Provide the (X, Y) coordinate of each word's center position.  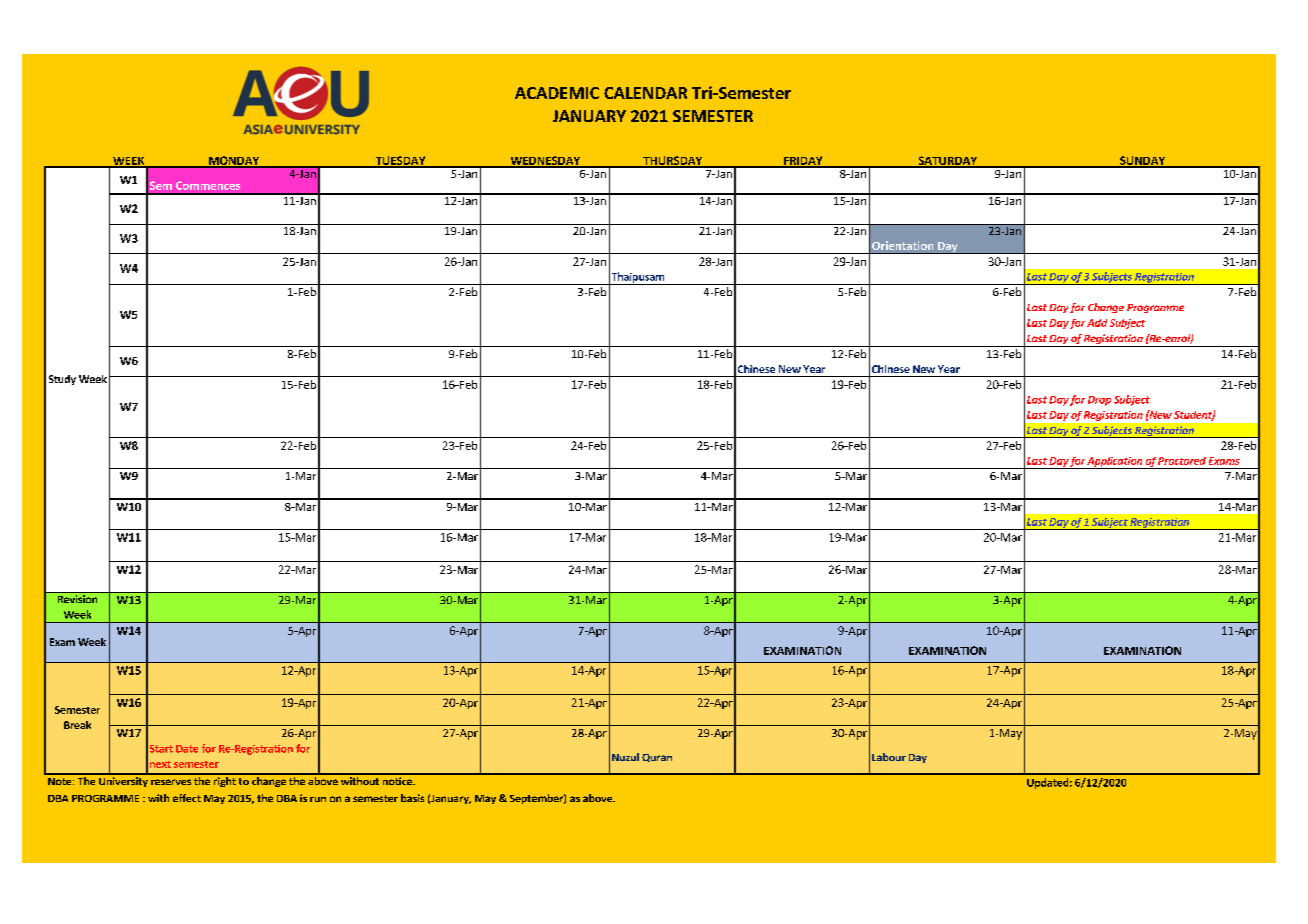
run (318, 799)
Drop (1099, 401)
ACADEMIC (557, 93)
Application (1115, 463)
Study (62, 380)
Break (77, 725)
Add (1097, 323)
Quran (657, 758)
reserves (171, 782)
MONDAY (234, 161)
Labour (889, 757)
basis (412, 798)
